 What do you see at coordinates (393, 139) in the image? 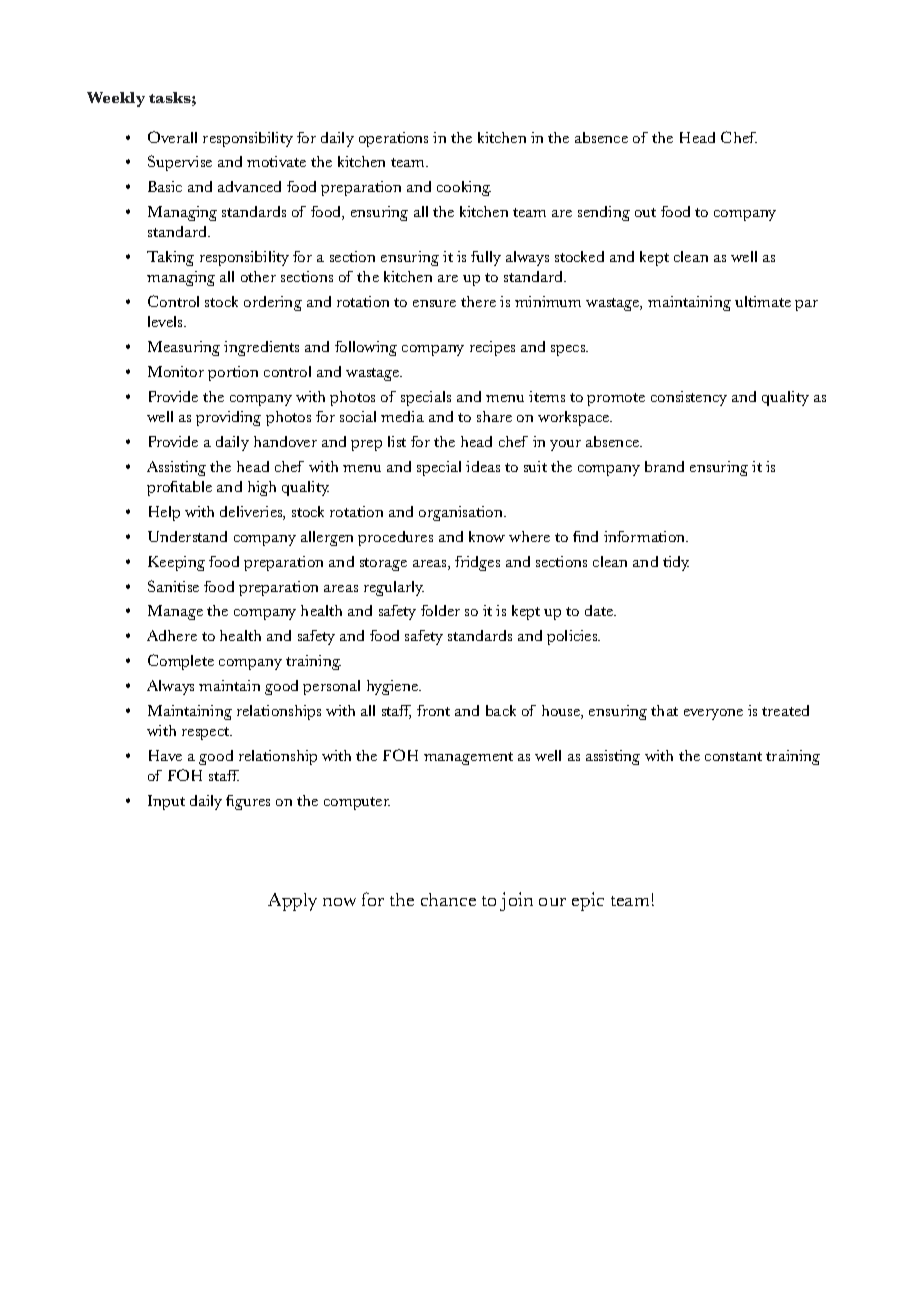
I see `operations` at bounding box center [393, 139].
